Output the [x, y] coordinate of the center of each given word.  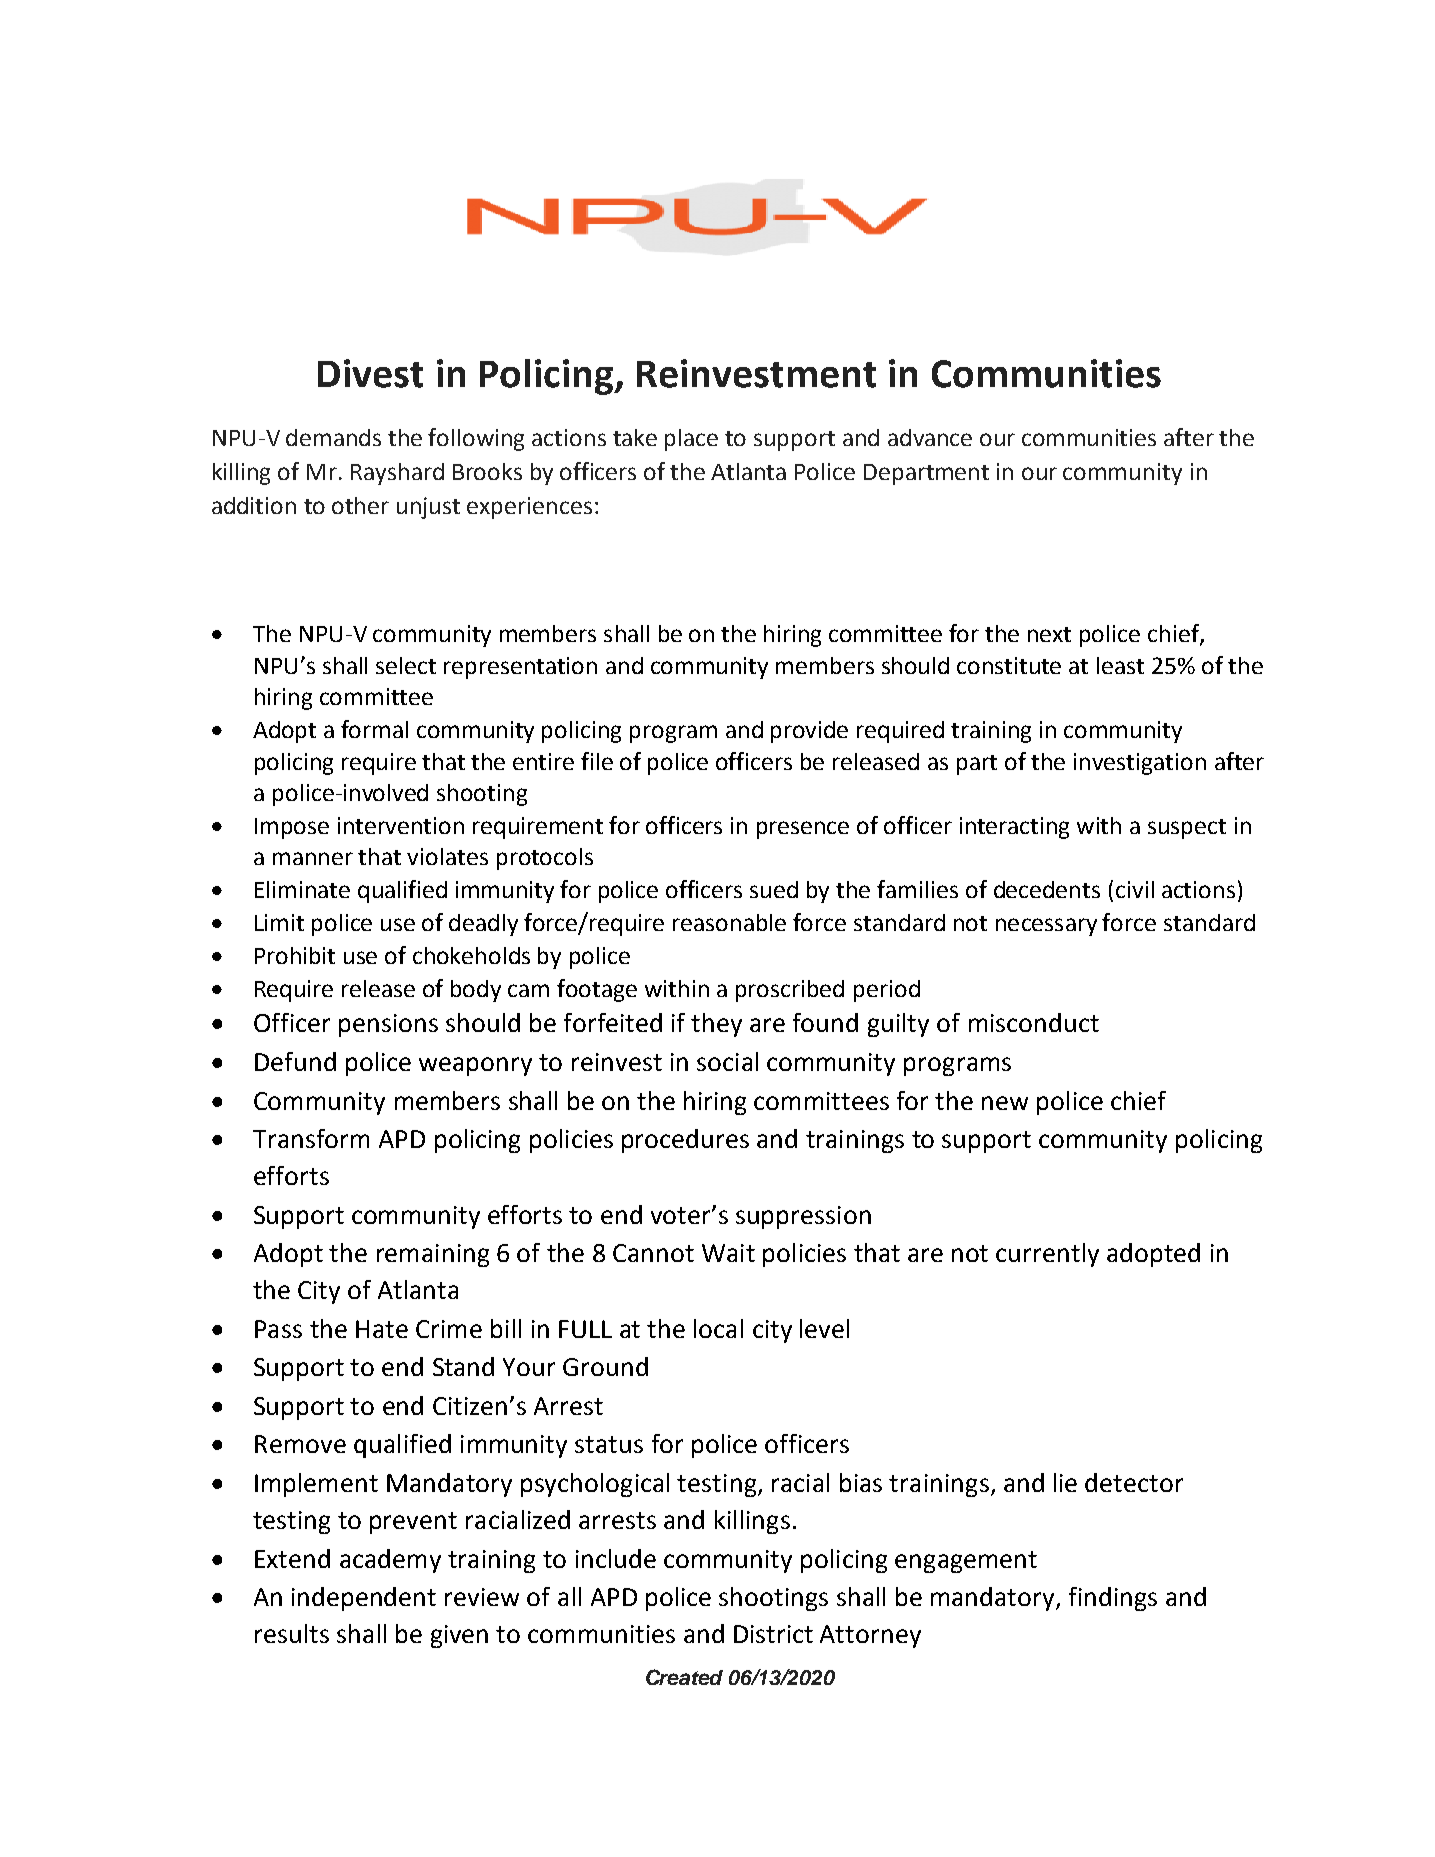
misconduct [1034, 1022]
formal [374, 729]
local [718, 1328]
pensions [388, 1025]
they [716, 1025]
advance [930, 437]
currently [1047, 1255]
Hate [382, 1329]
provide [809, 732]
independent [364, 1599]
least [1120, 665]
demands [333, 437]
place [691, 440]
